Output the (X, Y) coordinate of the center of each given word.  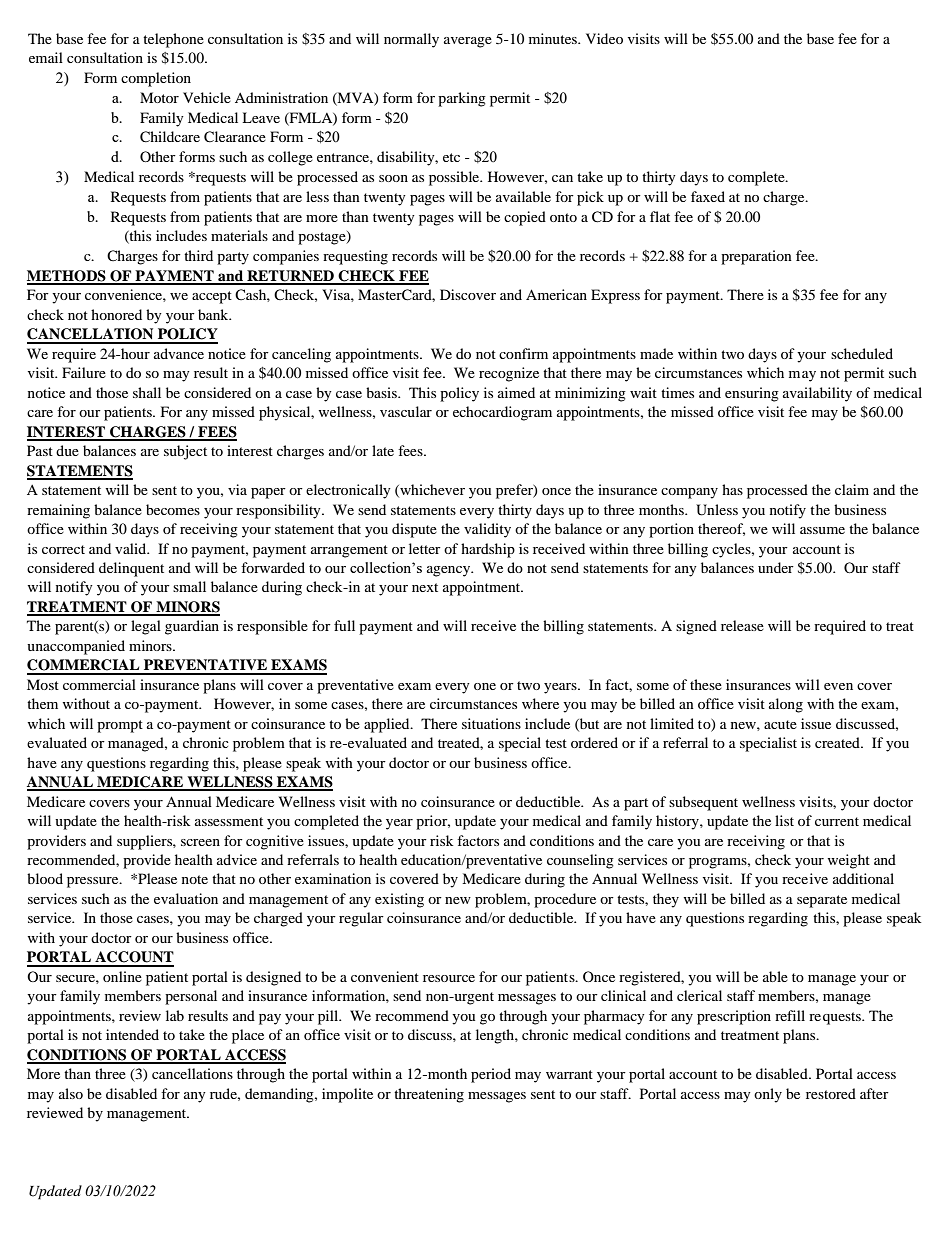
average (468, 42)
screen (200, 842)
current (837, 821)
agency (450, 571)
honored (116, 314)
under (776, 567)
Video (604, 38)
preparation (756, 257)
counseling (580, 861)
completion (156, 79)
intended (132, 1034)
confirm (523, 353)
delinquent (131, 569)
